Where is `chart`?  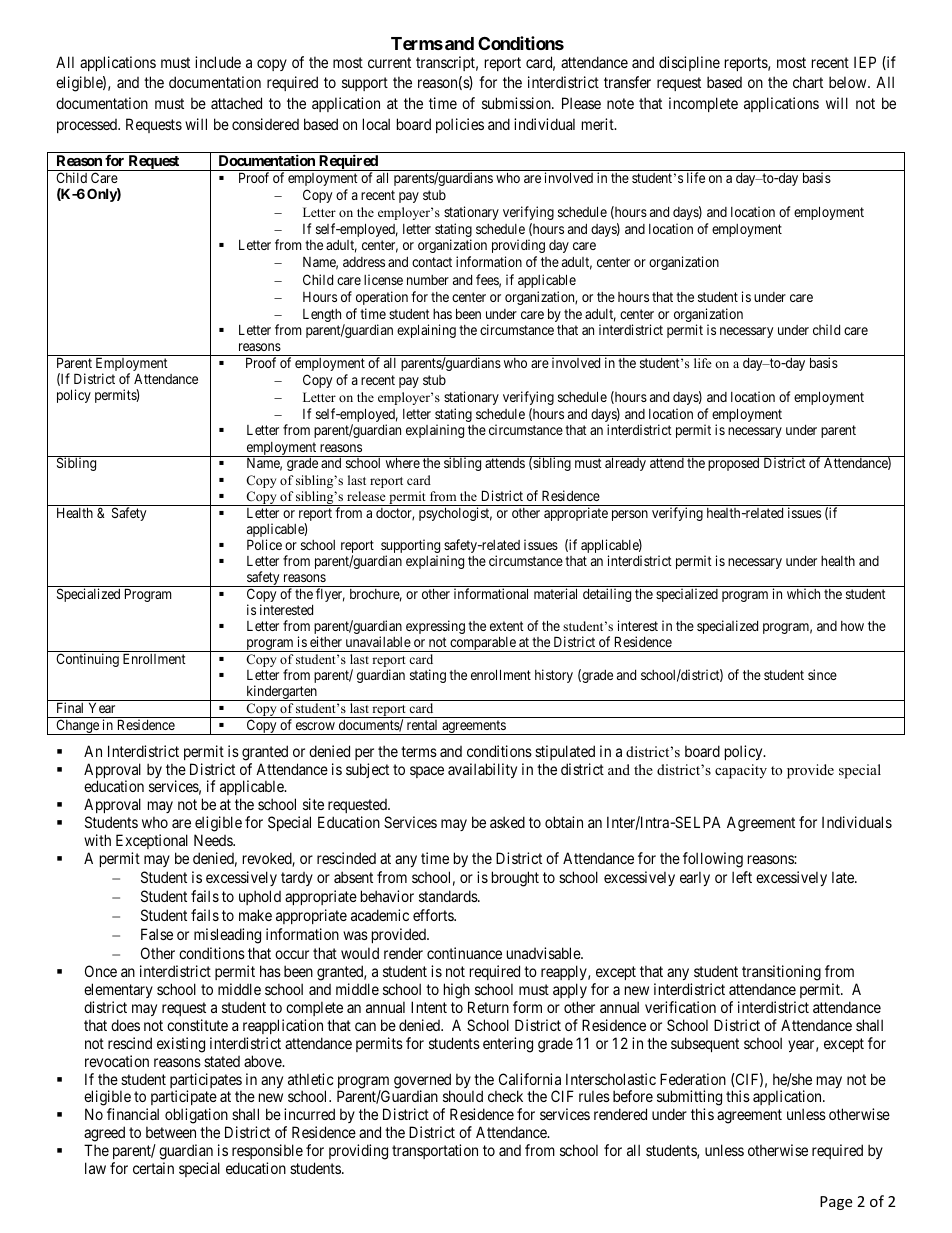 chart is located at coordinates (808, 82).
